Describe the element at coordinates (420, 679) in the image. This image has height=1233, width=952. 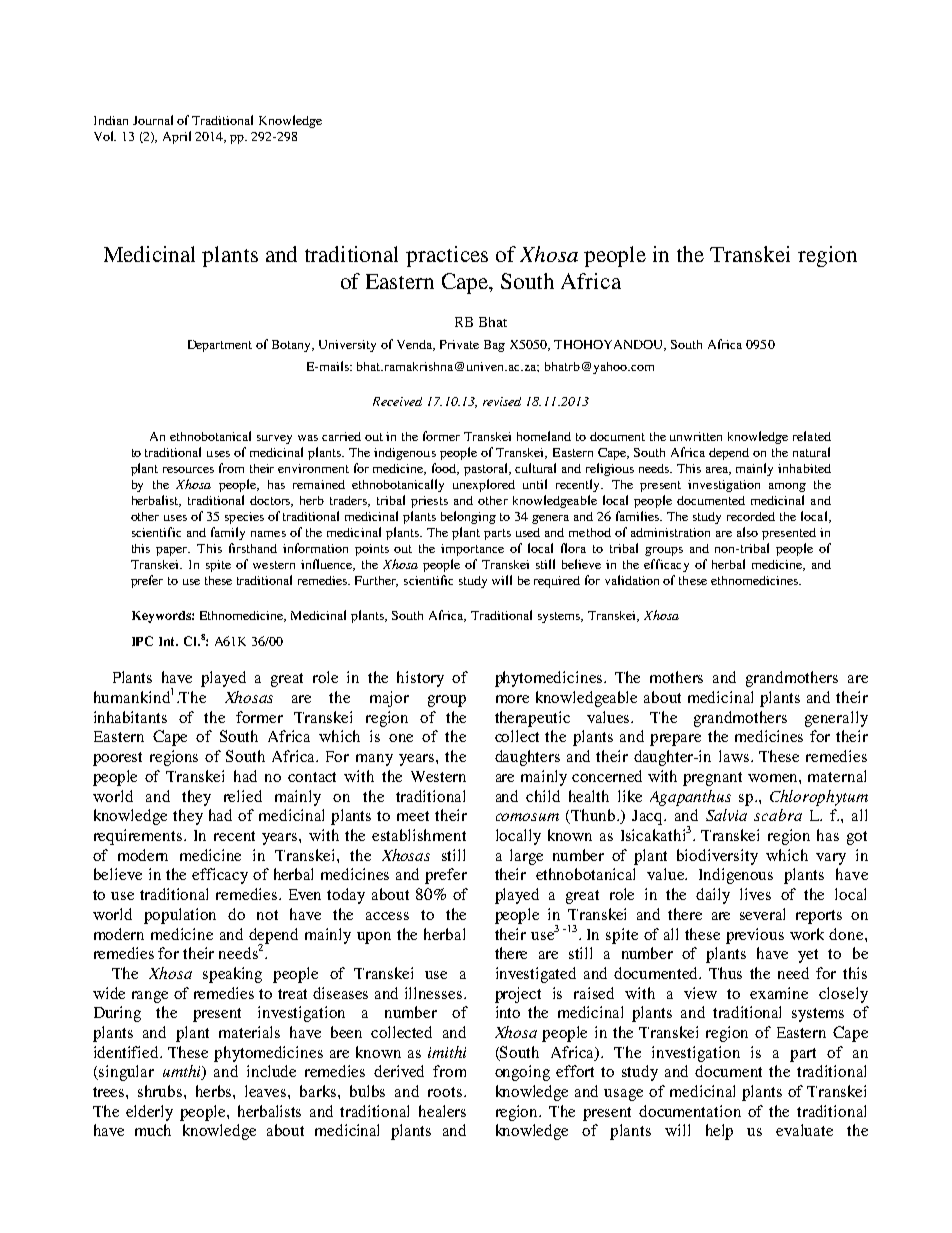
I see `history` at that location.
